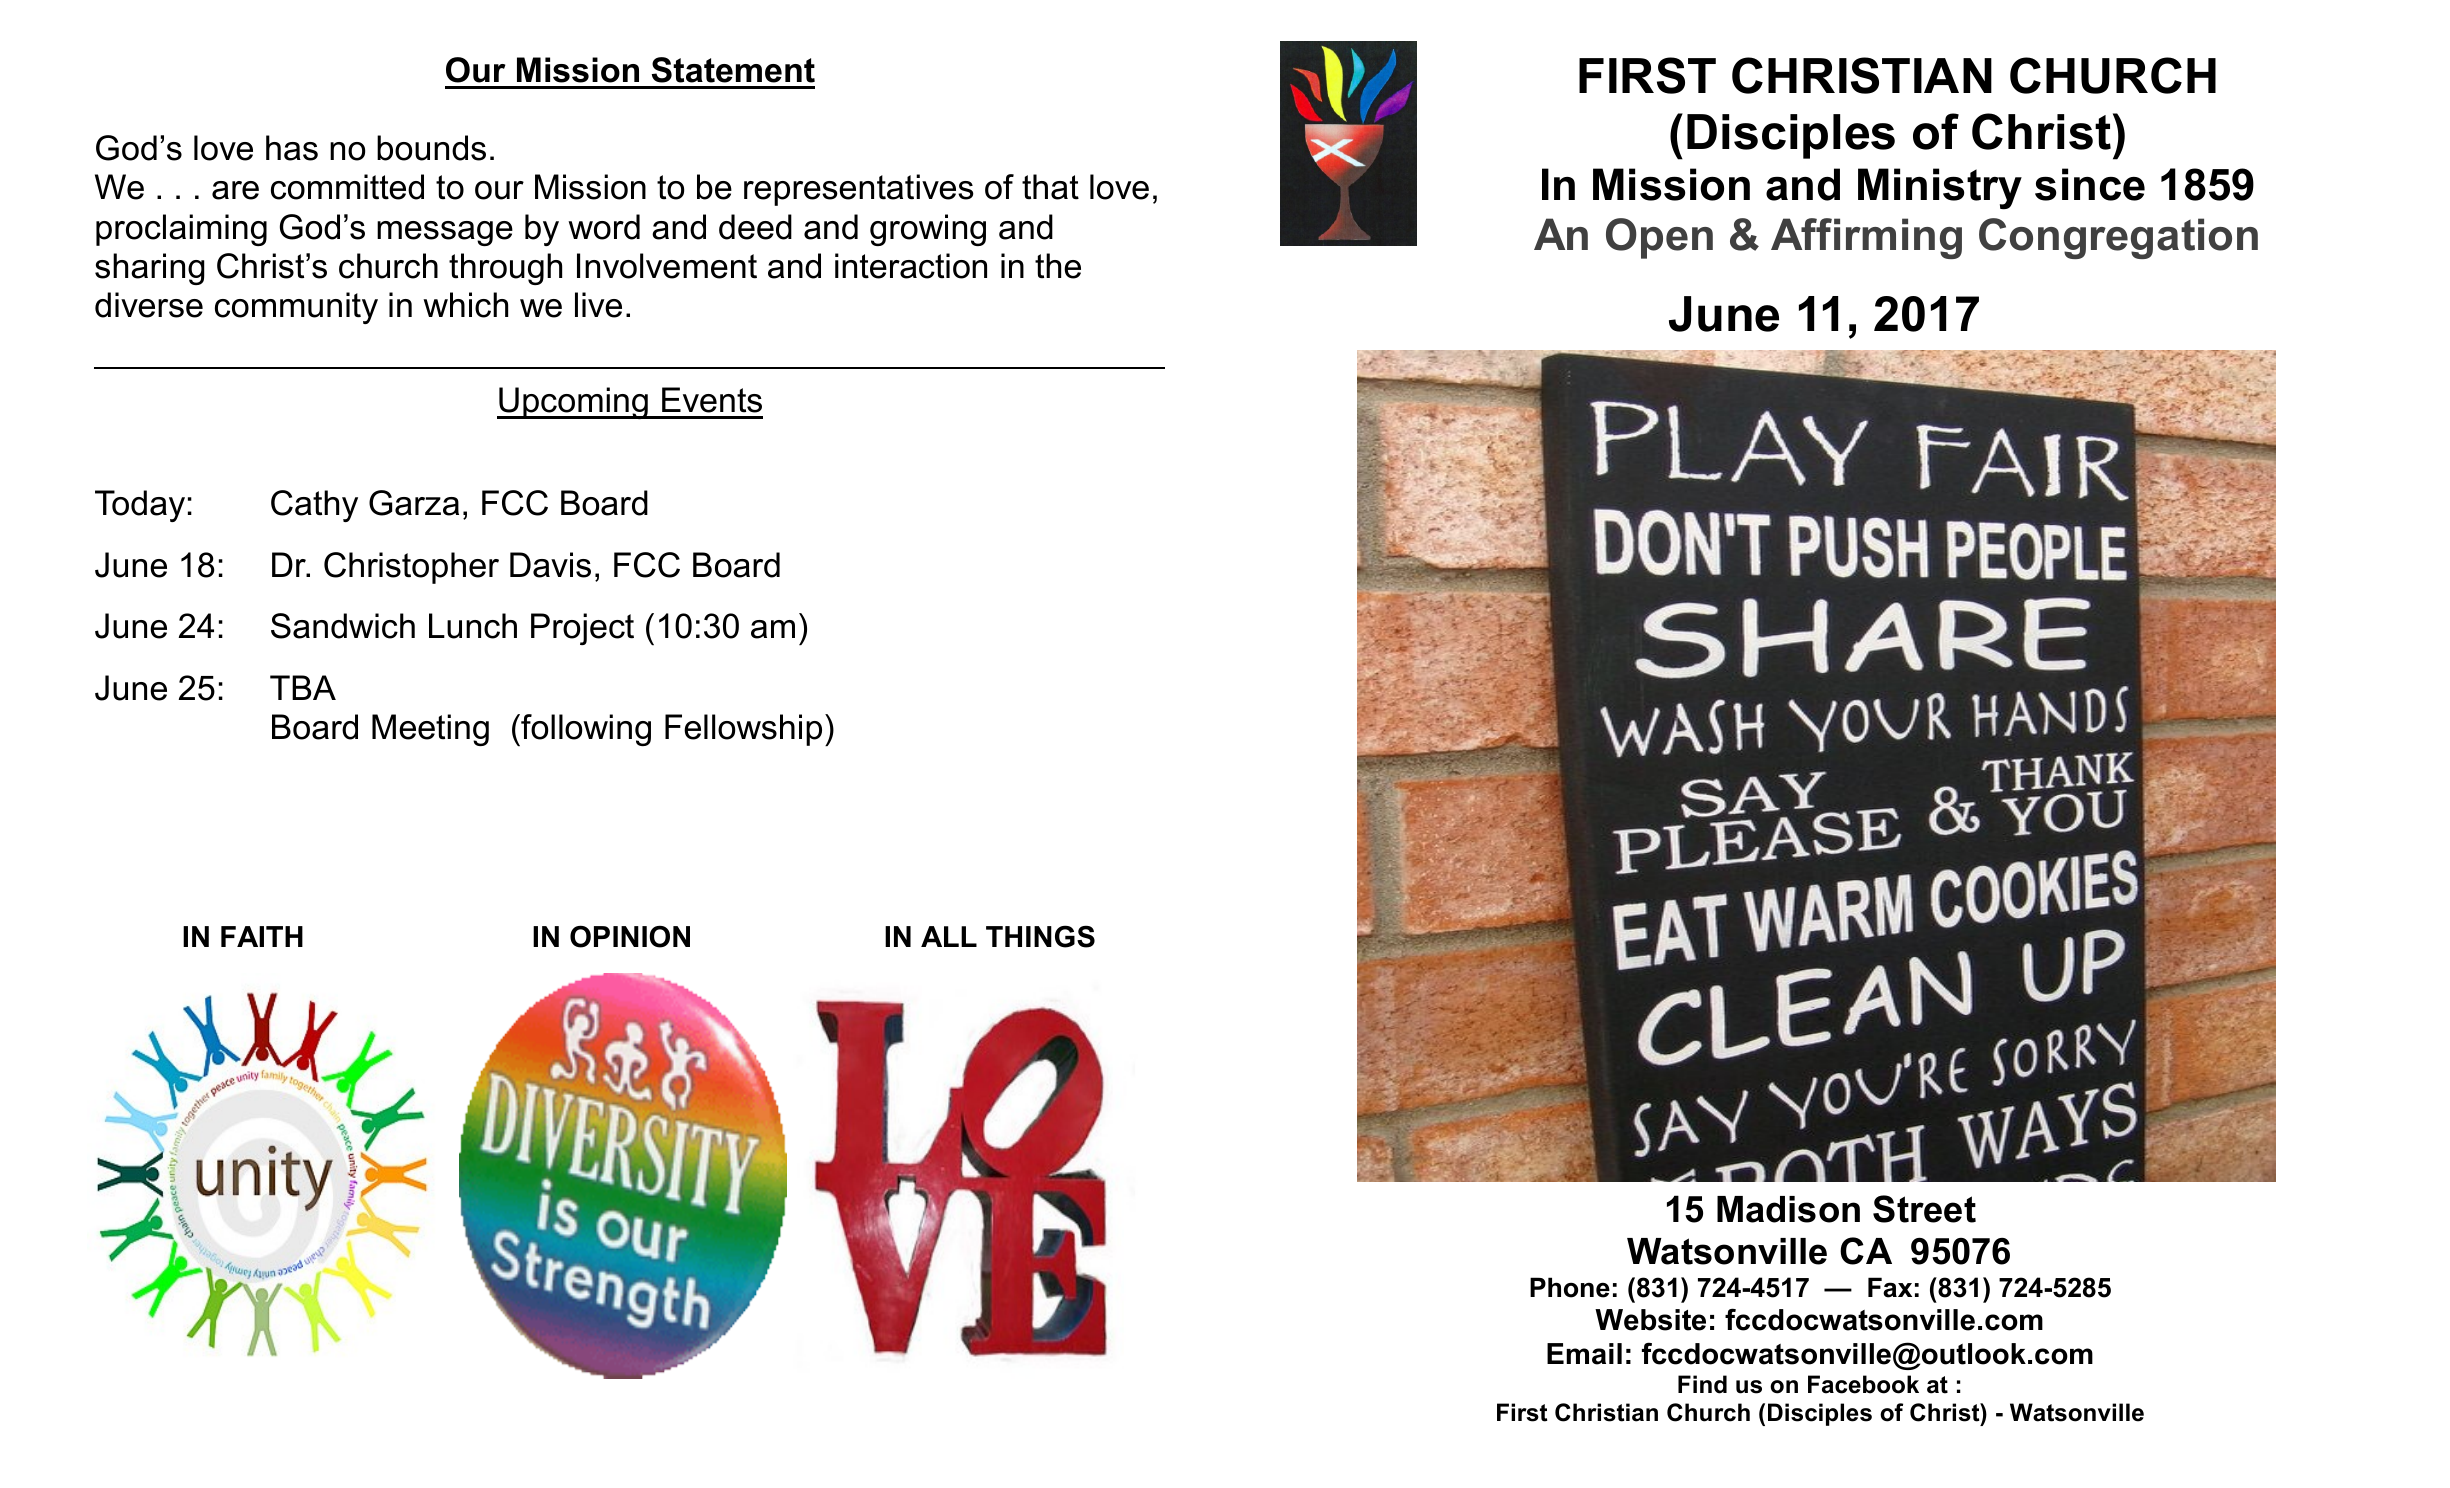  What do you see at coordinates (1050, 187) in the screenshot?
I see `that` at bounding box center [1050, 187].
